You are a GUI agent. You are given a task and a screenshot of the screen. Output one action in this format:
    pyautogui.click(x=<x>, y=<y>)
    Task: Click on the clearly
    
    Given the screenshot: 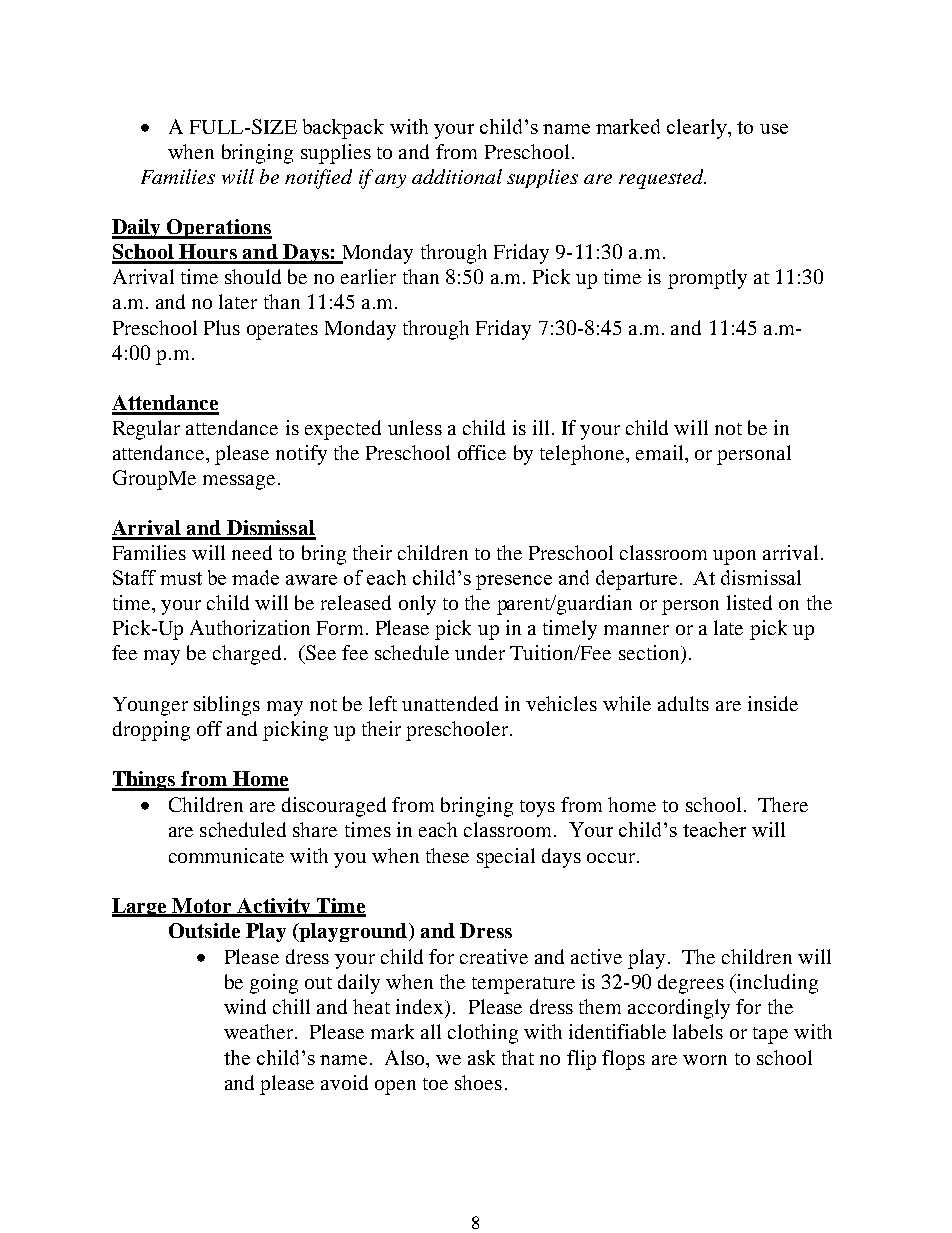 What is the action you would take?
    pyautogui.click(x=698, y=129)
